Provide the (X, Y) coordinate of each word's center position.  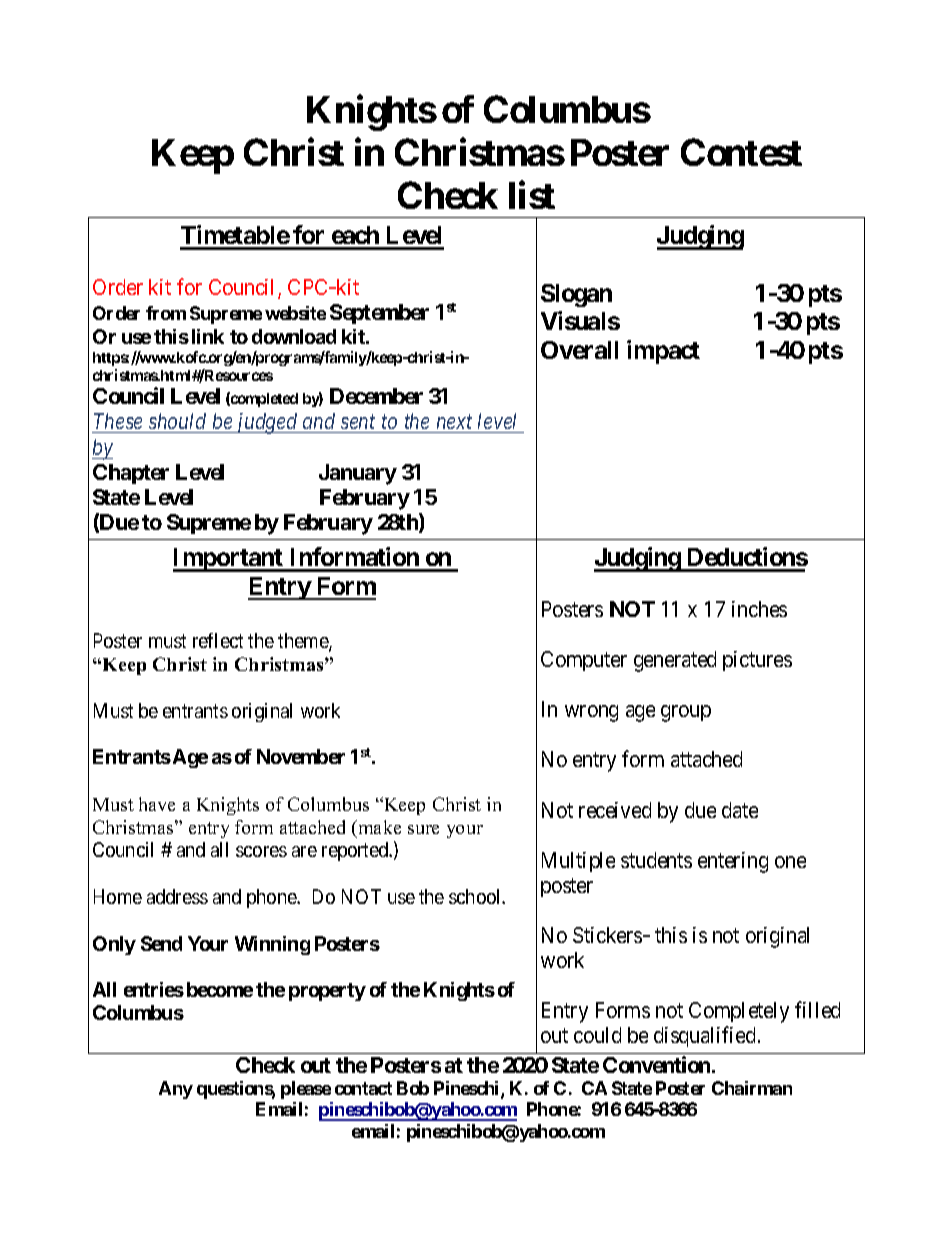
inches (759, 609)
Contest (741, 152)
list (532, 195)
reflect (218, 640)
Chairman (752, 1088)
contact (363, 1088)
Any (176, 1090)
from (166, 313)
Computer (584, 661)
